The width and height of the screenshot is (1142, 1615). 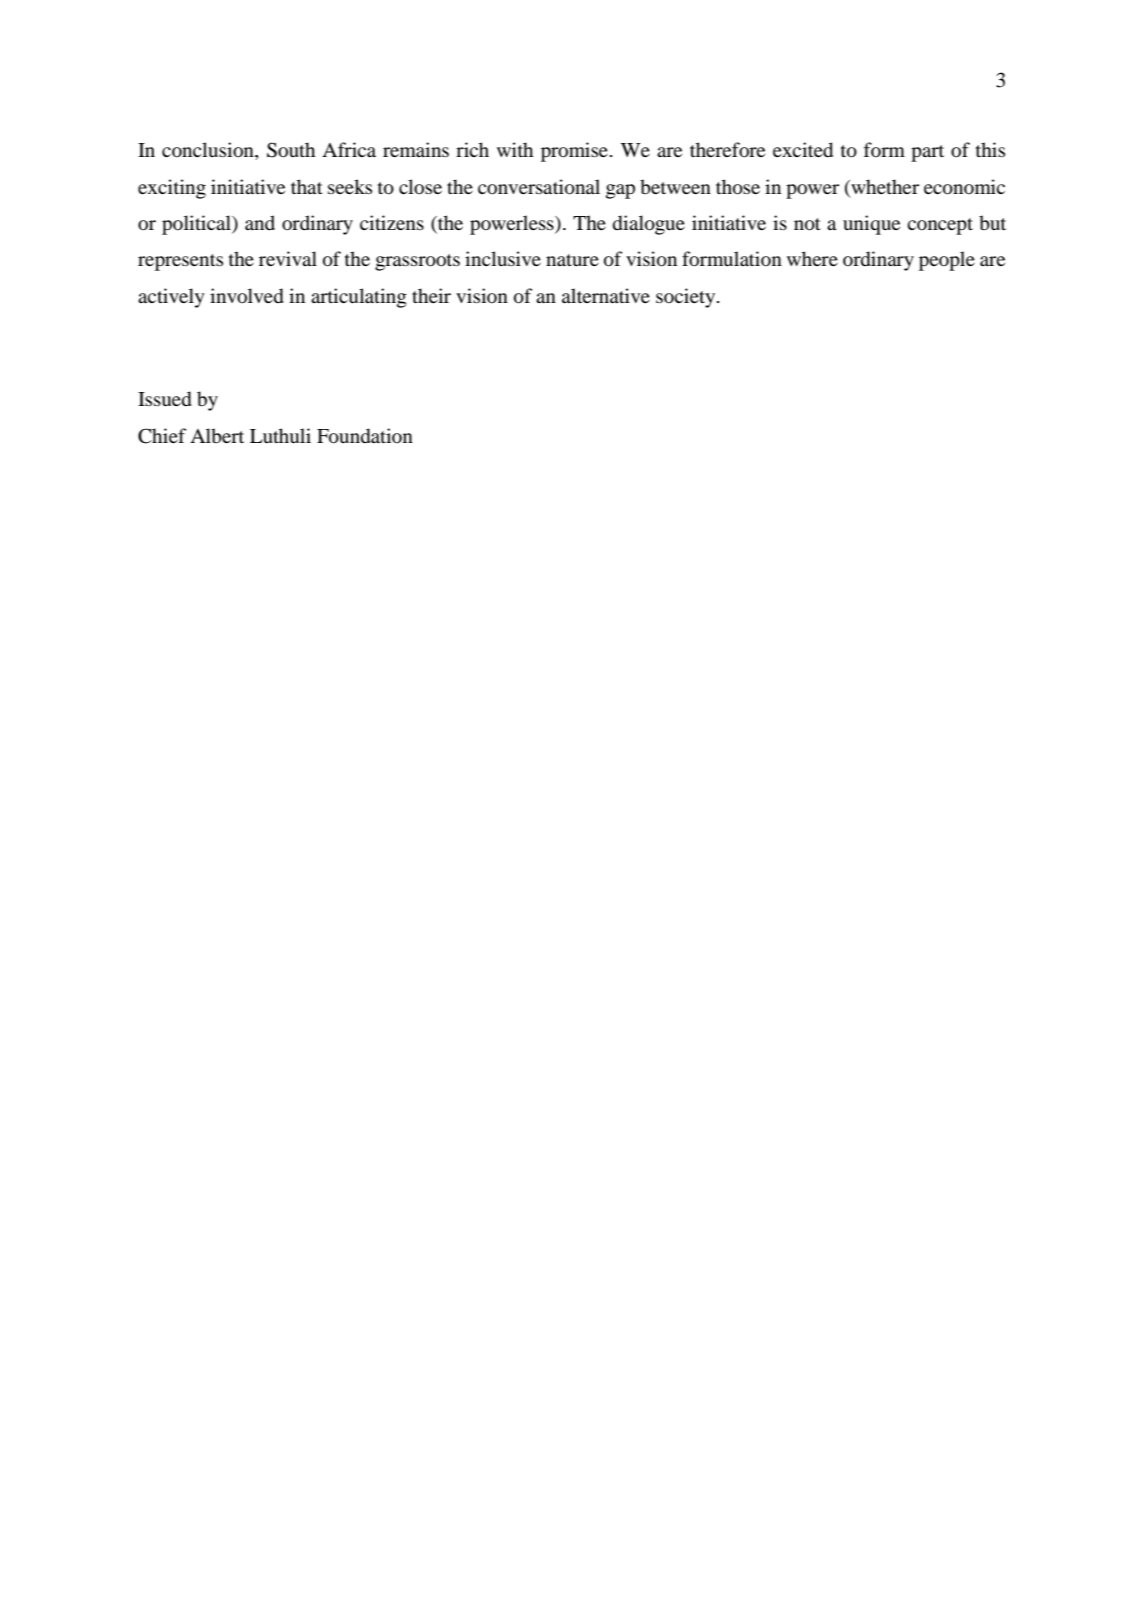 I want to click on revival, so click(x=288, y=258).
